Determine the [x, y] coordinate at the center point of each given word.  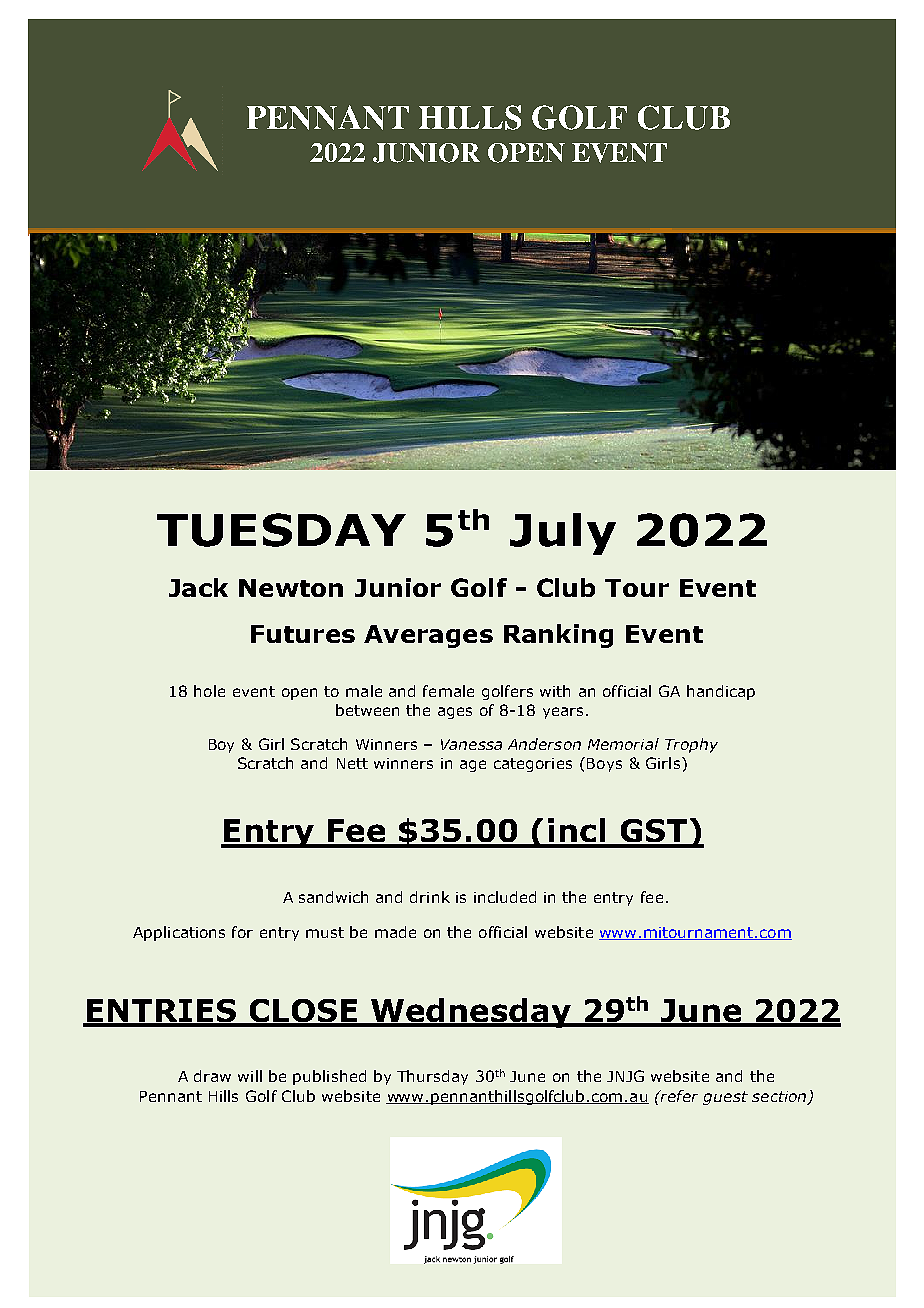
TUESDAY [281, 530]
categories [533, 765]
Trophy [691, 745]
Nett [352, 763]
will [250, 1076]
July [563, 534]
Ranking [558, 636]
